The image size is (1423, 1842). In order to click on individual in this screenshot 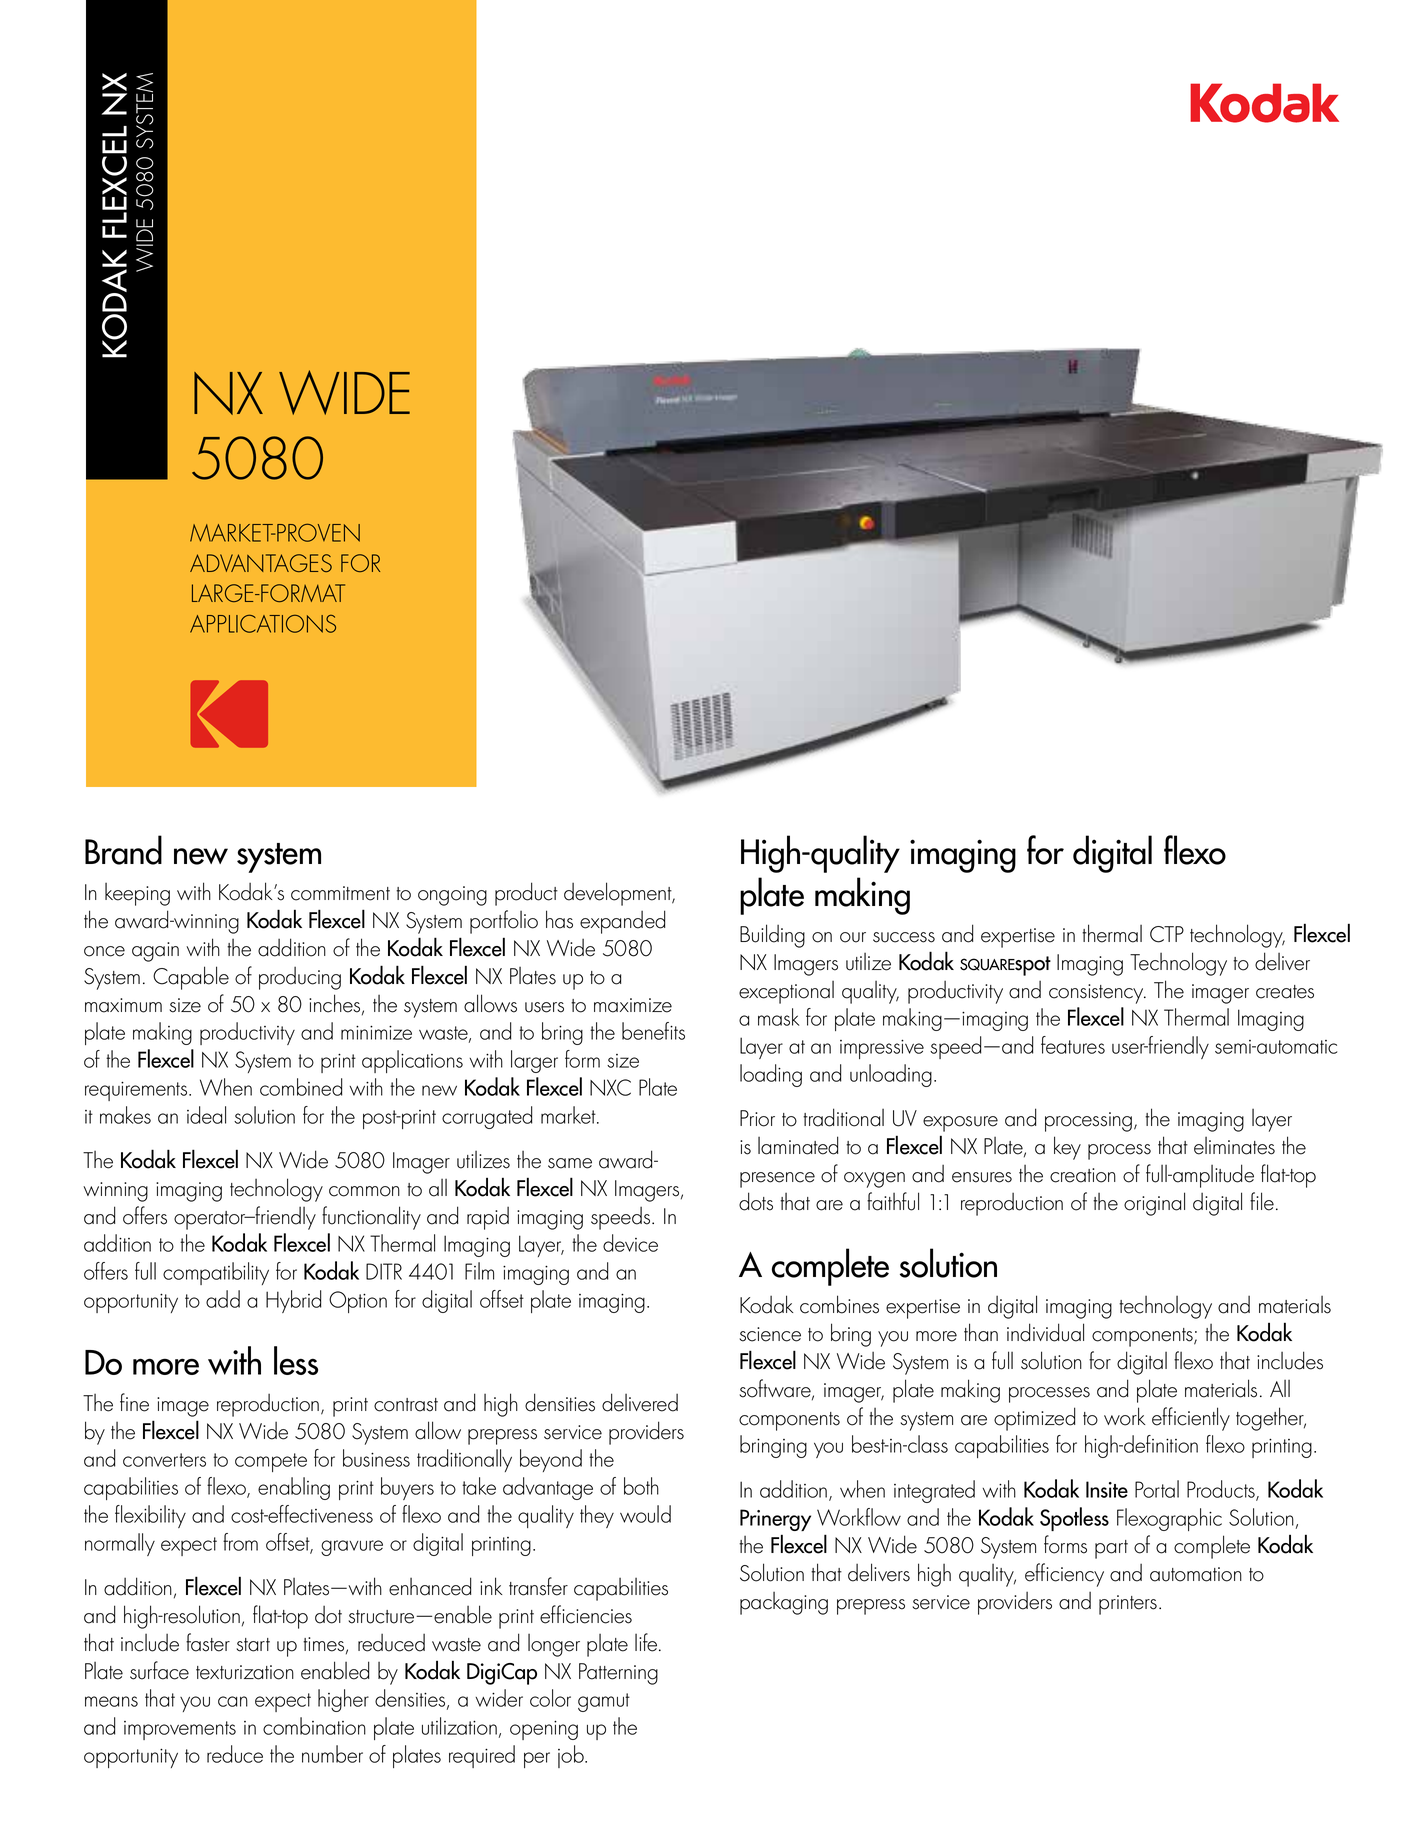, I will do `click(1045, 1332)`.
